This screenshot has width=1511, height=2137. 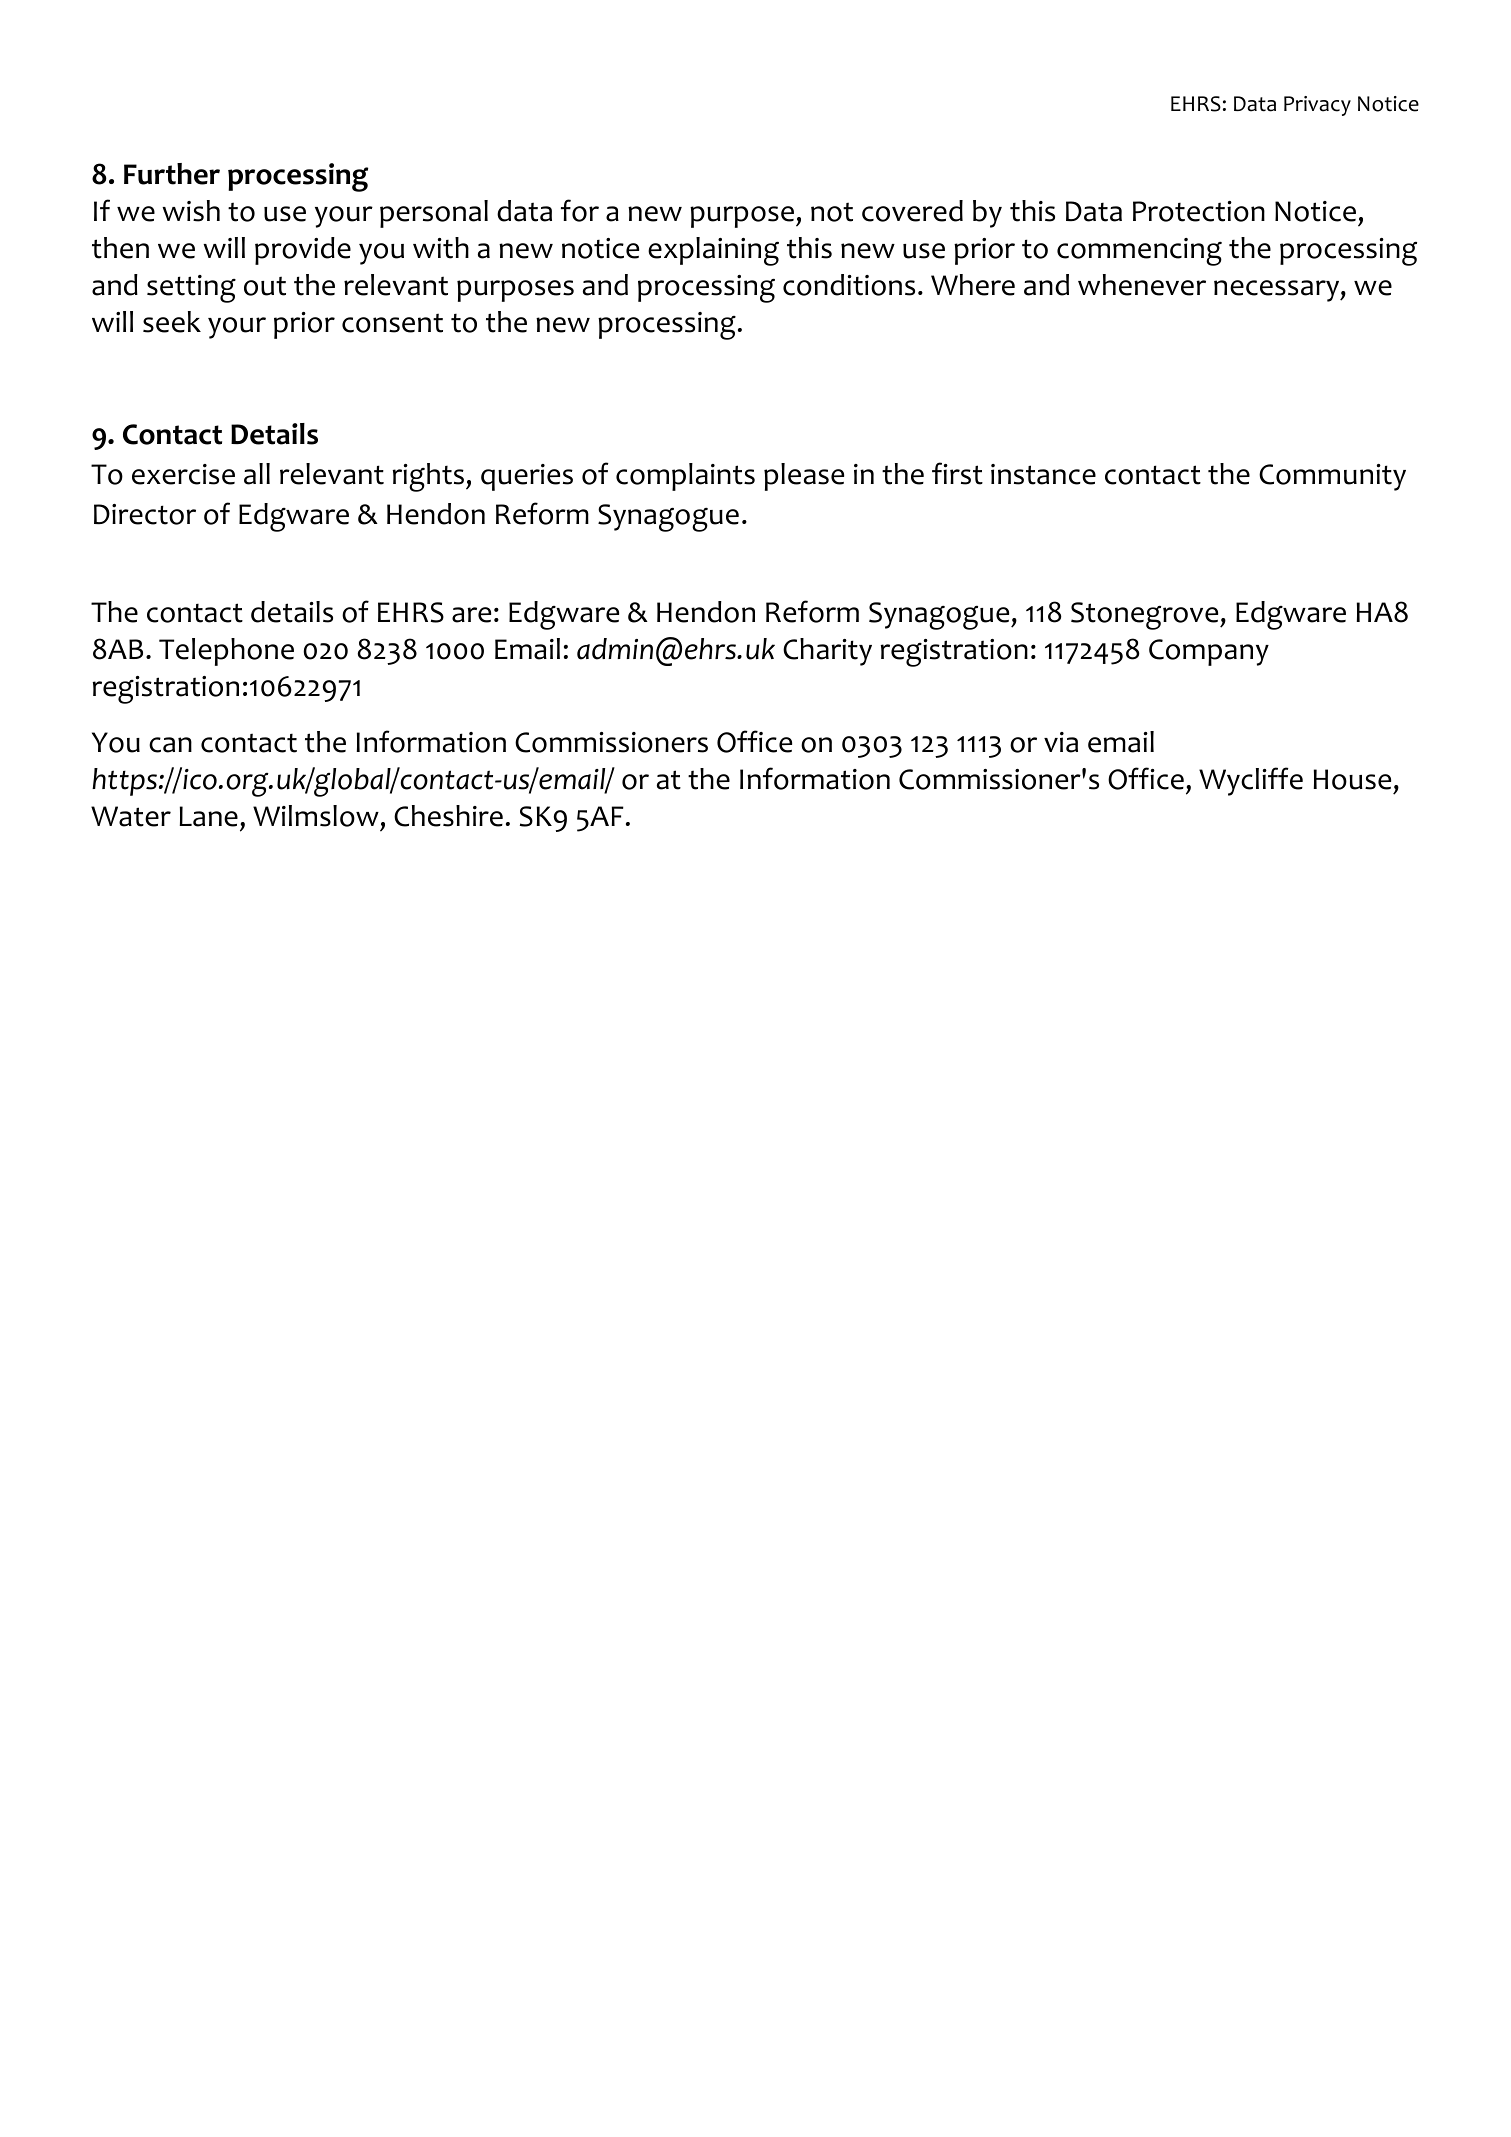 I want to click on whenever, so click(x=1142, y=285).
